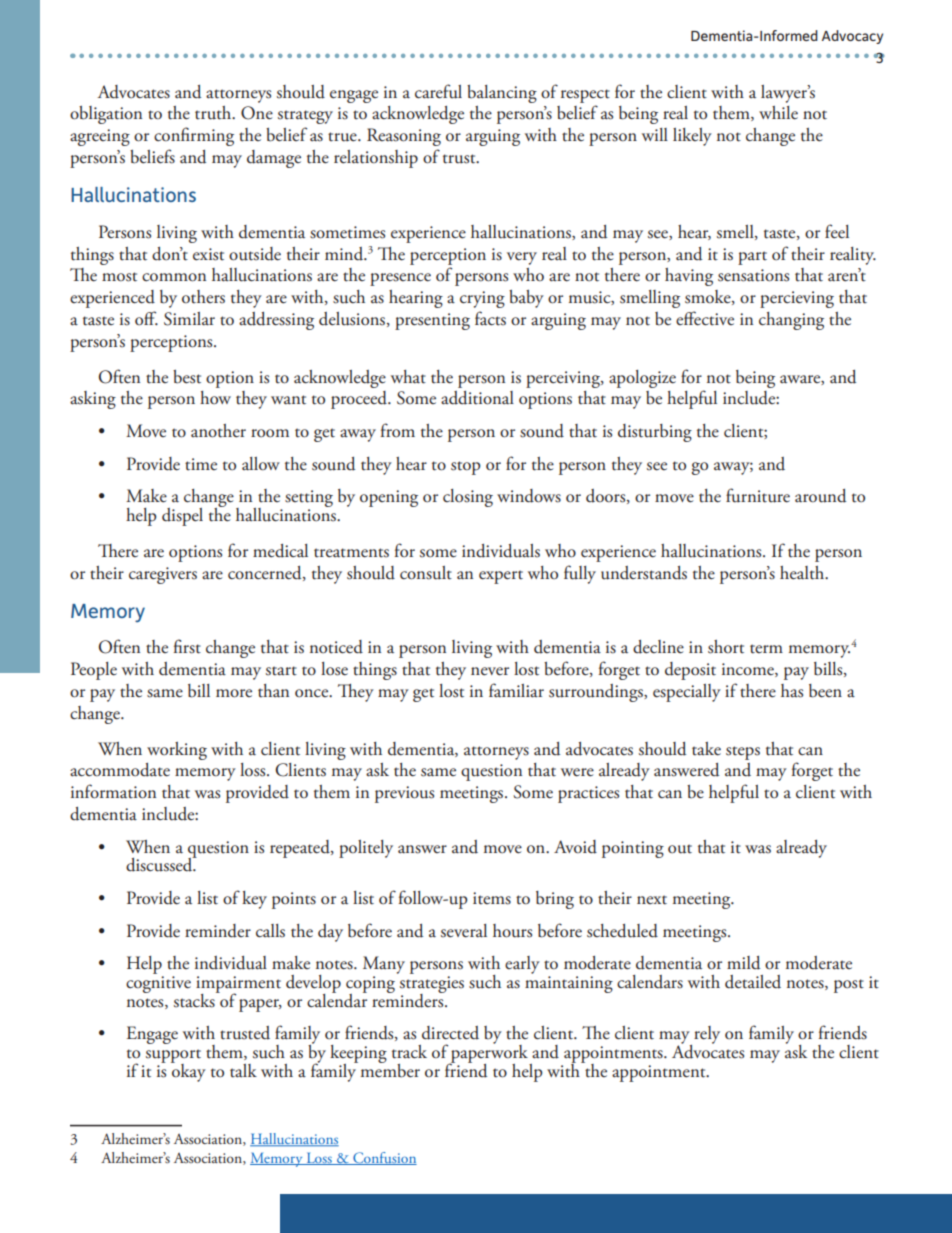 The width and height of the screenshot is (952, 1233). What do you see at coordinates (502, 94) in the screenshot?
I see `balancing` at bounding box center [502, 94].
